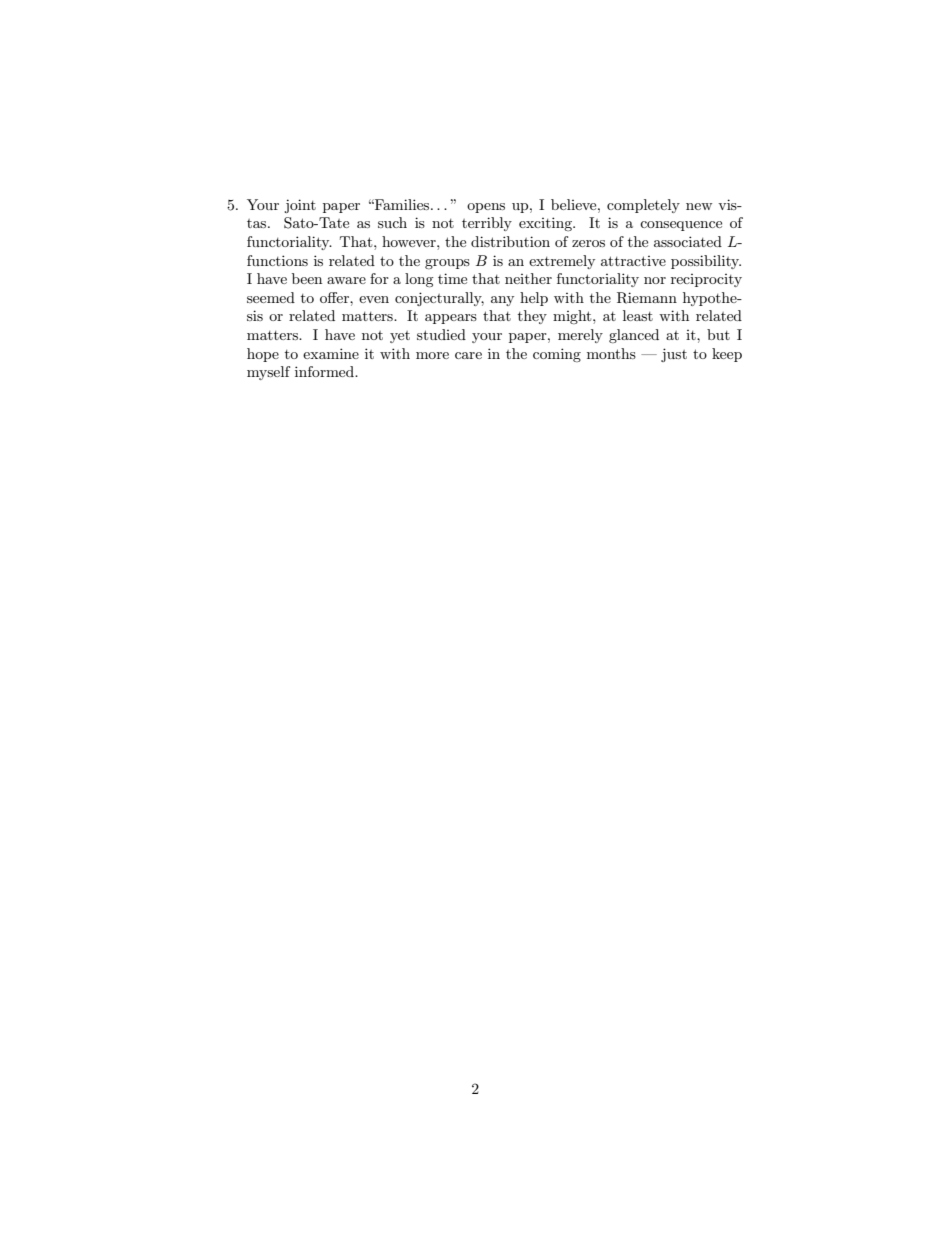  I want to click on informed, so click(326, 371).
